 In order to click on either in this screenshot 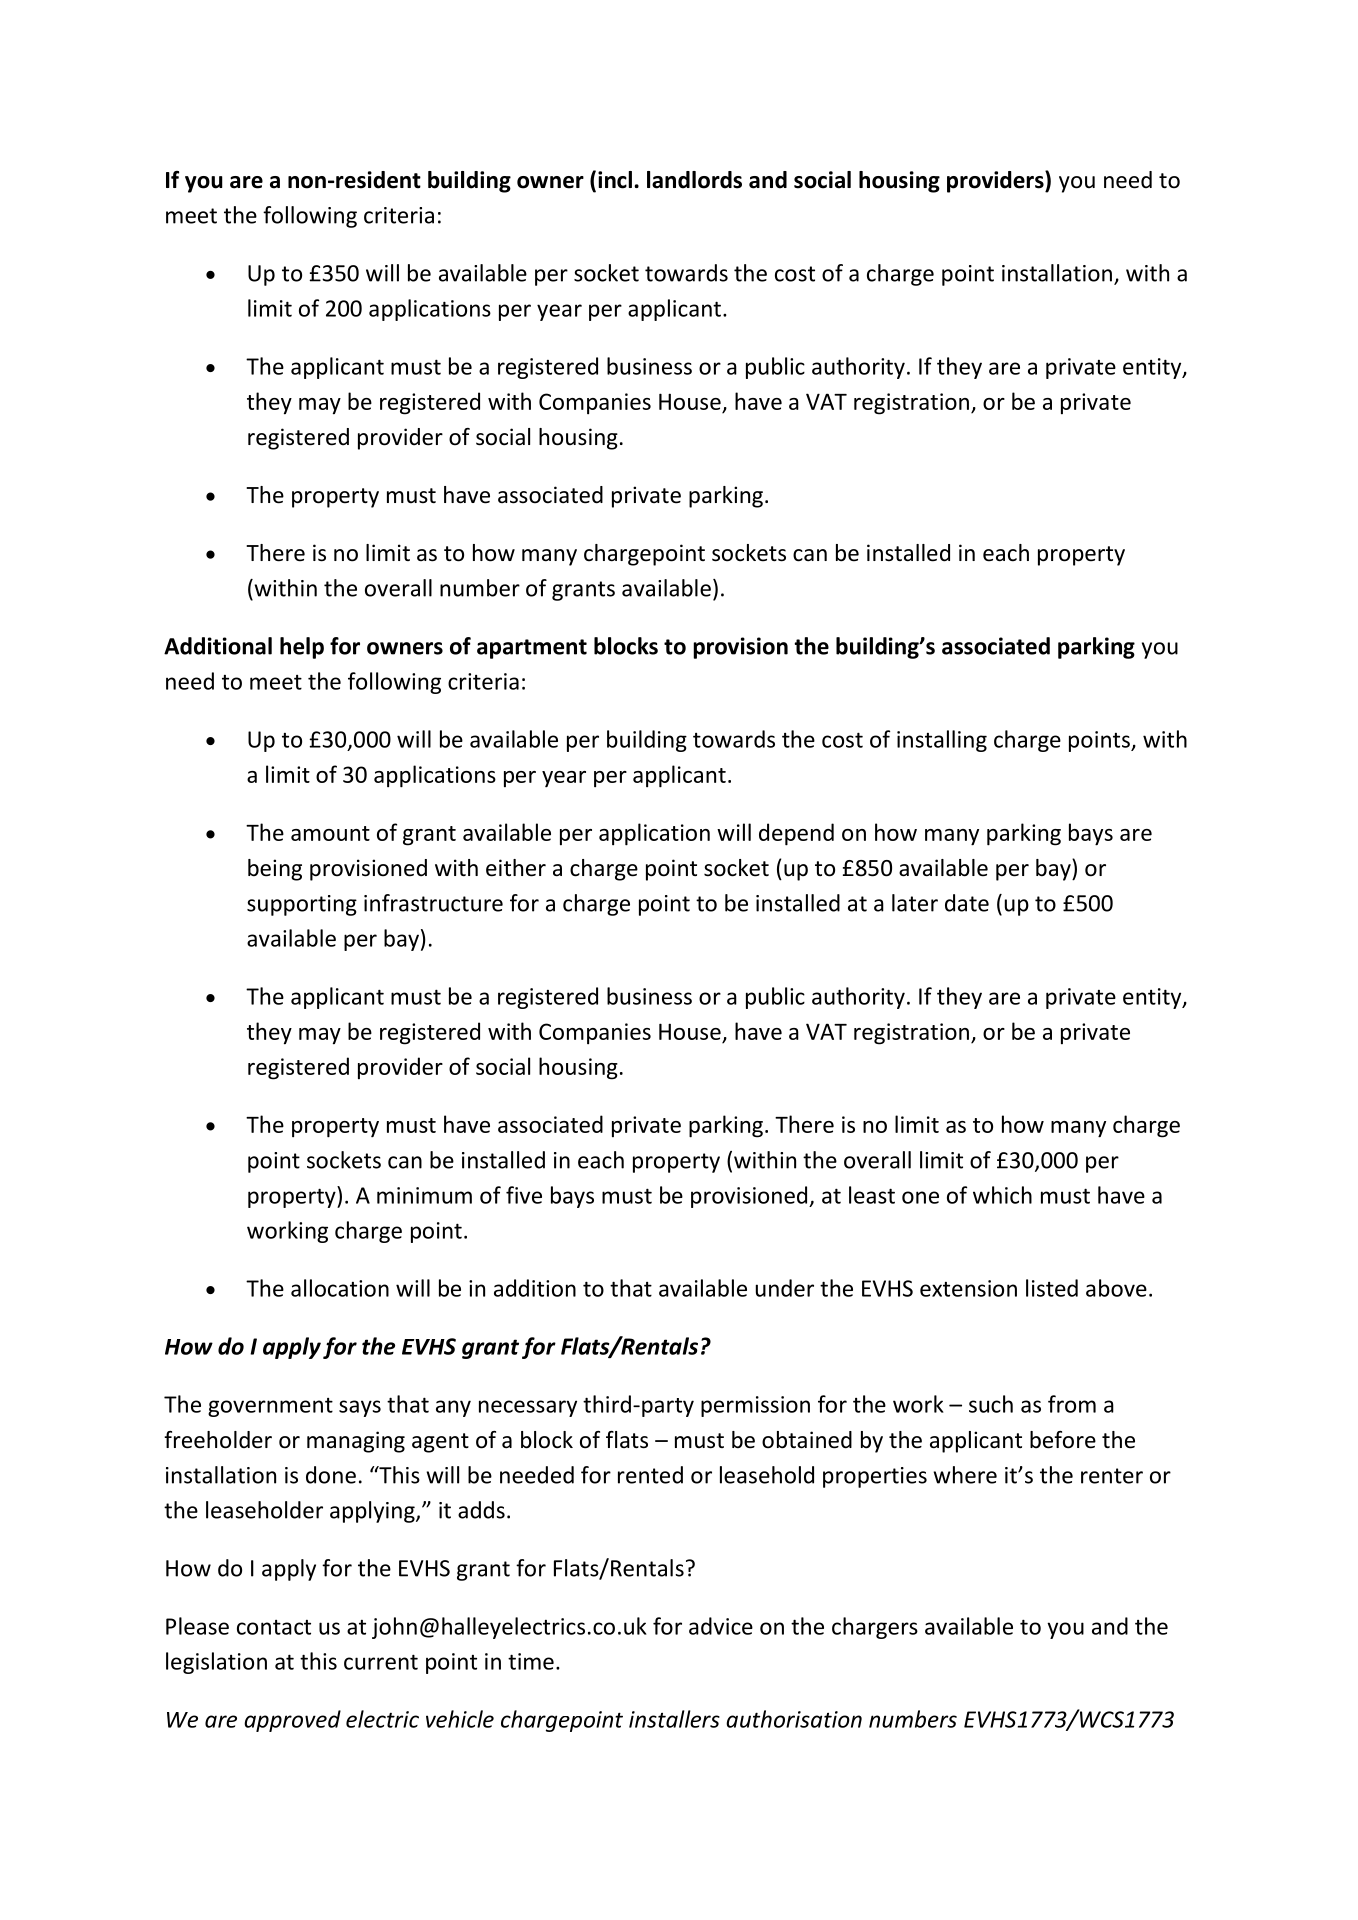, I will do `click(516, 868)`.
